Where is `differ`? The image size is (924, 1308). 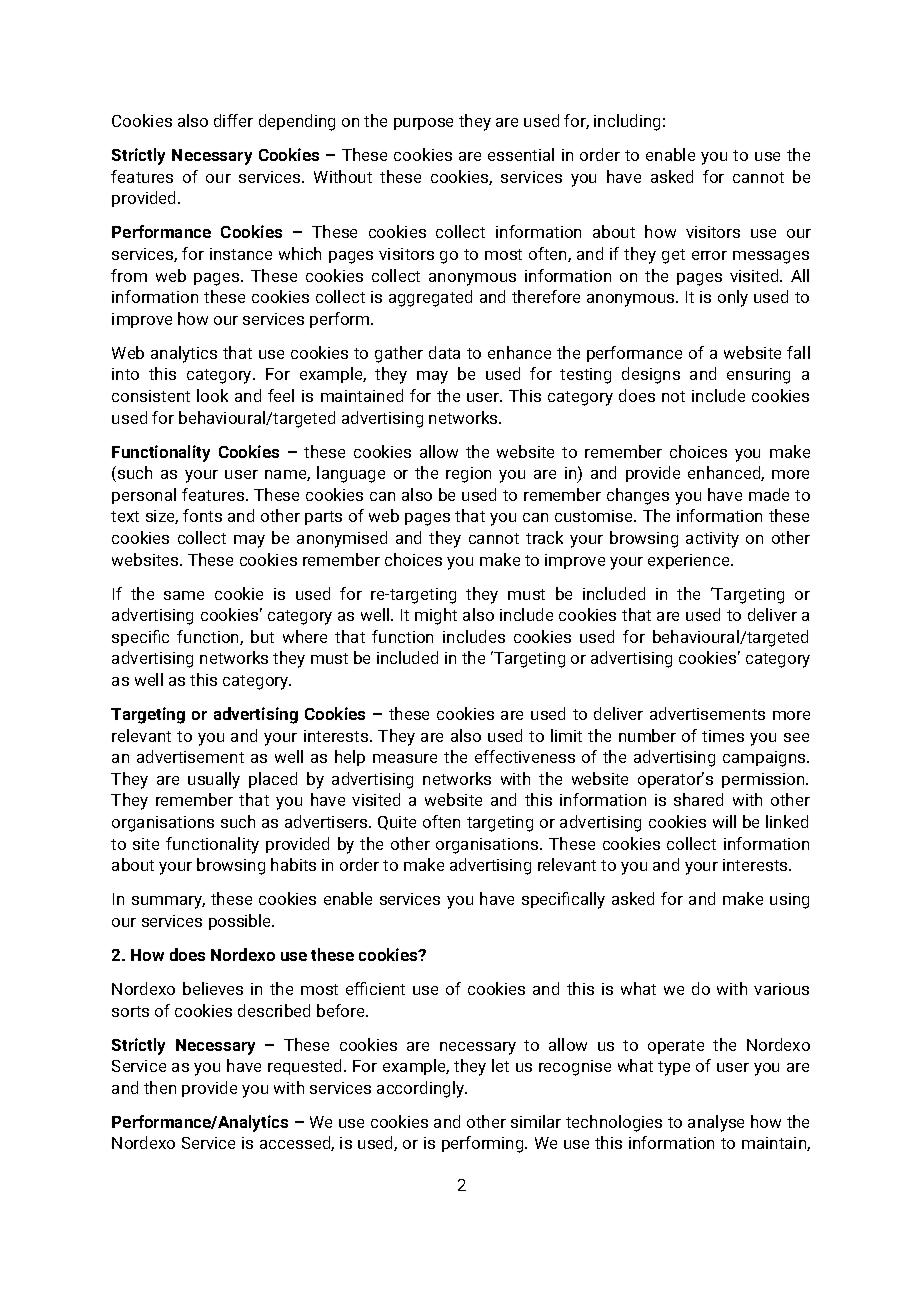 differ is located at coordinates (233, 120).
